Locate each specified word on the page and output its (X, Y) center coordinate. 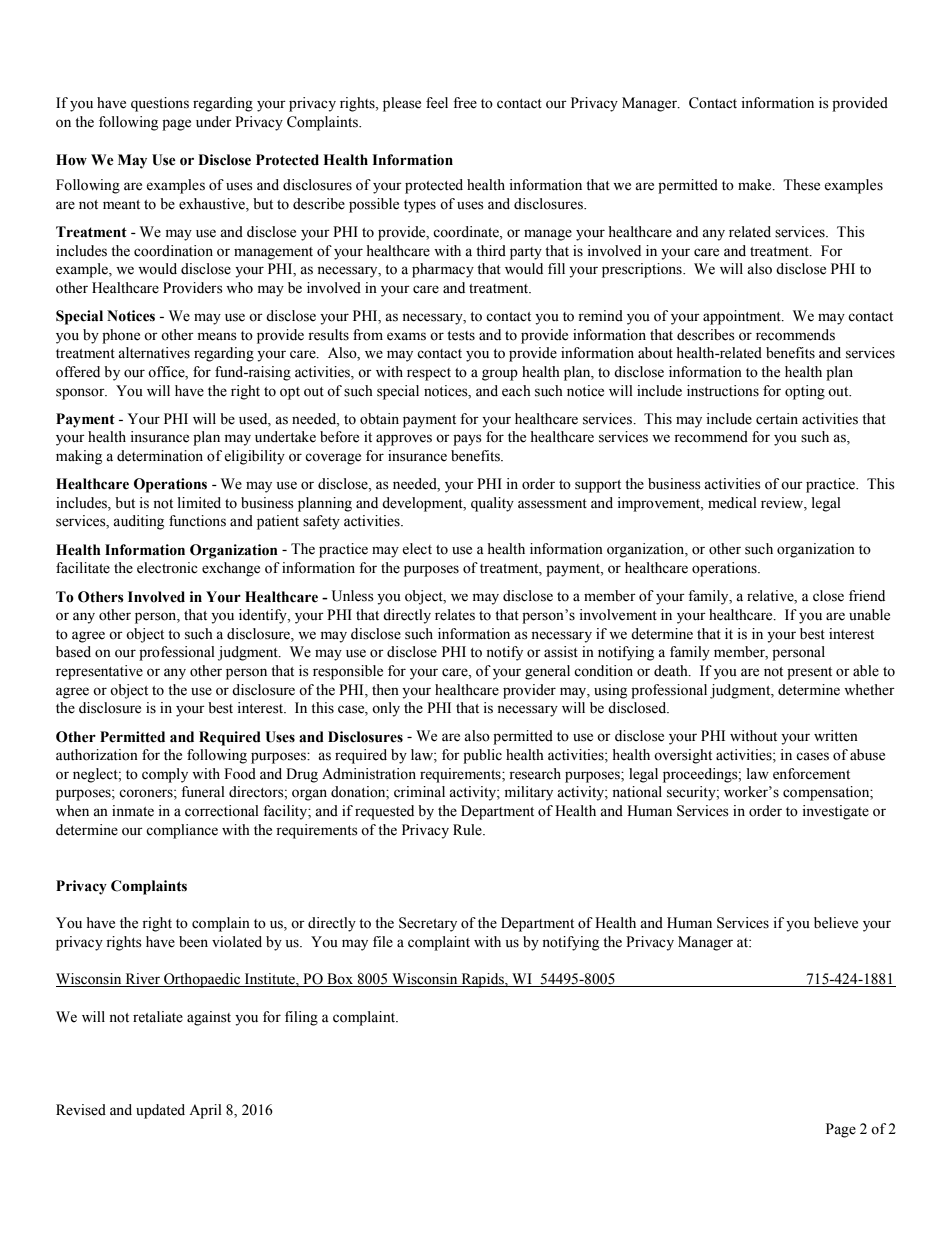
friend (867, 596)
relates (455, 615)
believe (836, 923)
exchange (231, 569)
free (465, 103)
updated (160, 1111)
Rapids (482, 980)
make (756, 185)
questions (160, 104)
